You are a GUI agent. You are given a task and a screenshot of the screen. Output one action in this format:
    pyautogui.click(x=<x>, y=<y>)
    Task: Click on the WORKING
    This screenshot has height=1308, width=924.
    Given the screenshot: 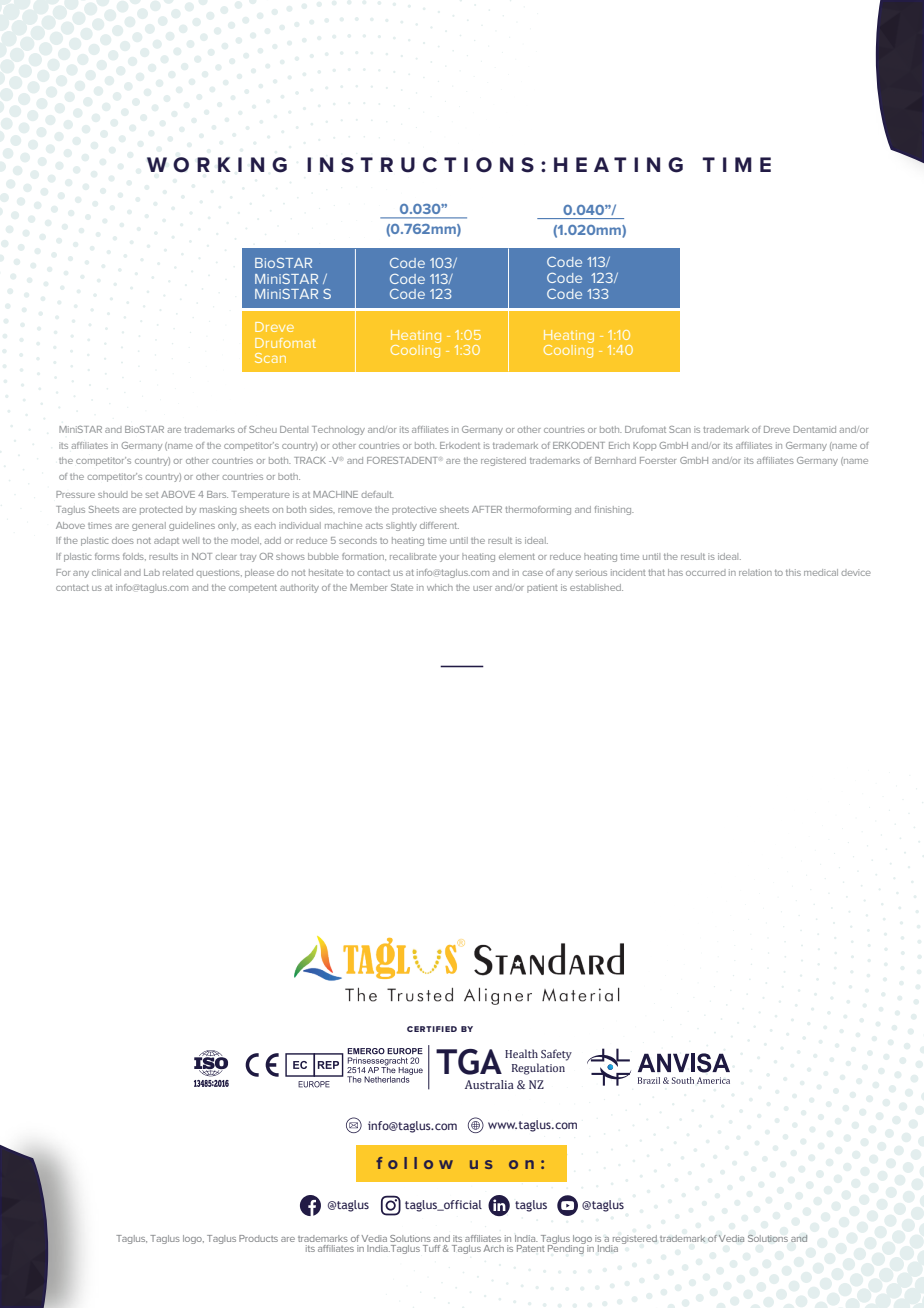 What is the action you would take?
    pyautogui.click(x=217, y=165)
